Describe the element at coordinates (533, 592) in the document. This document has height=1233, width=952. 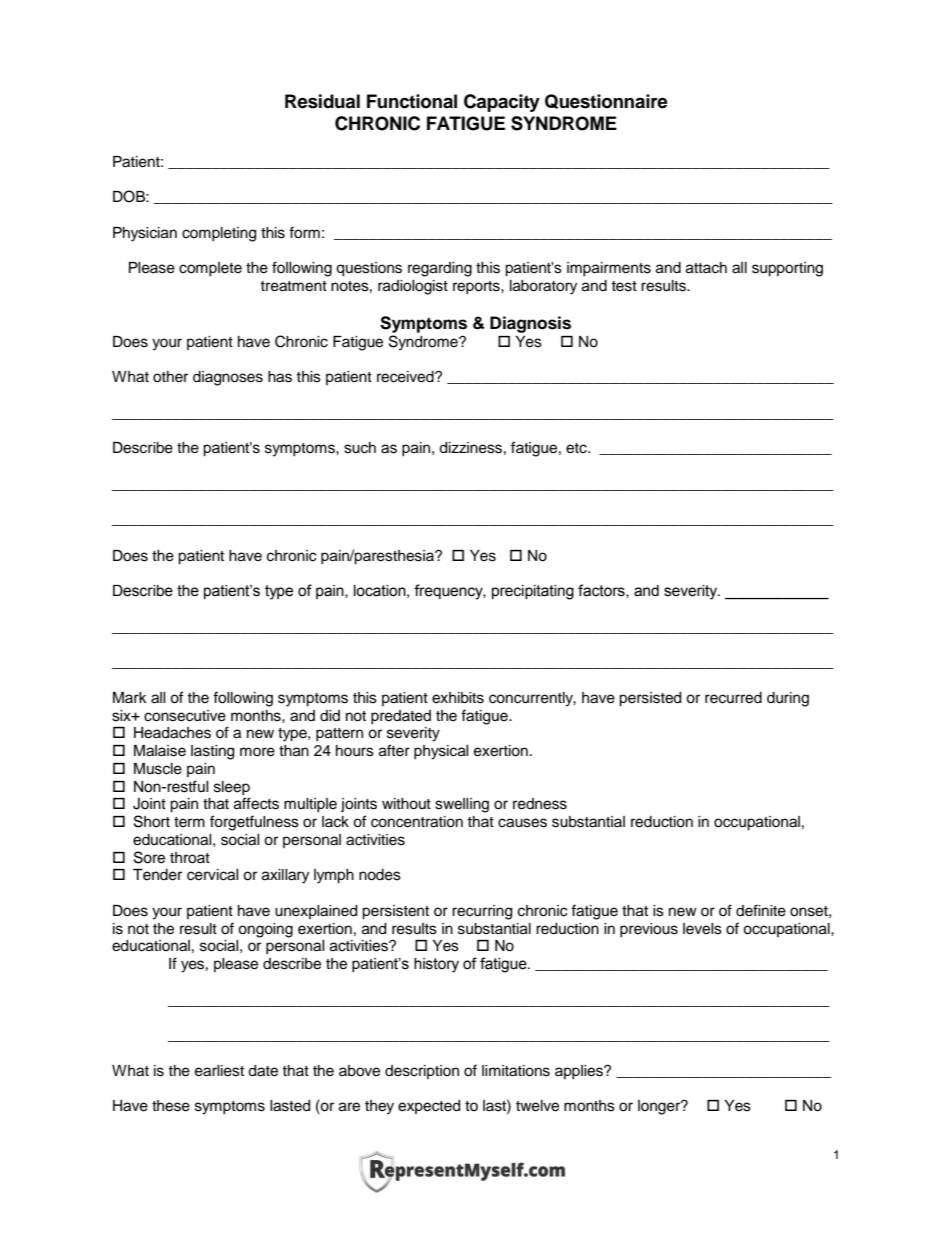
I see `precipitating` at that location.
